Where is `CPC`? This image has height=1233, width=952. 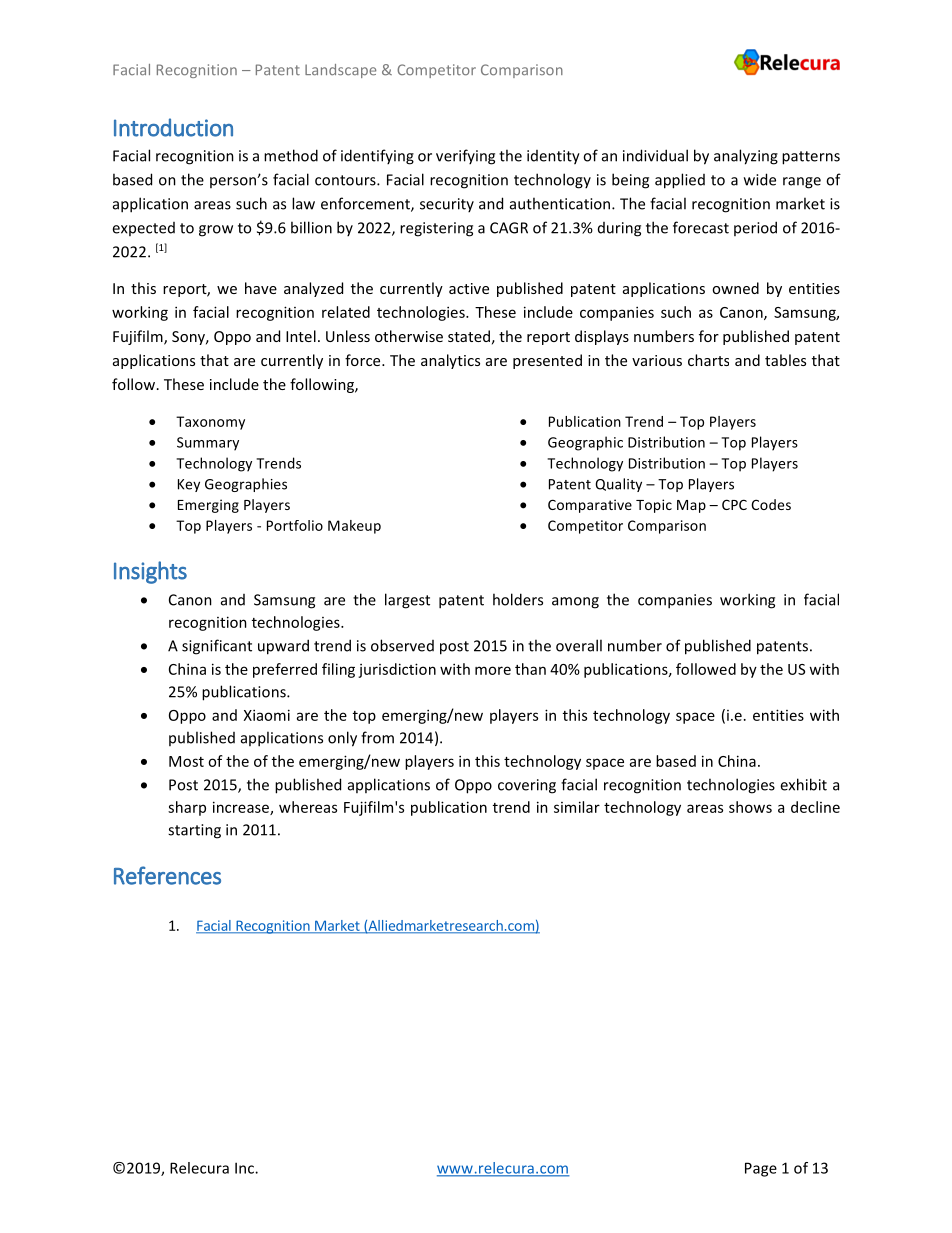 CPC is located at coordinates (734, 504).
